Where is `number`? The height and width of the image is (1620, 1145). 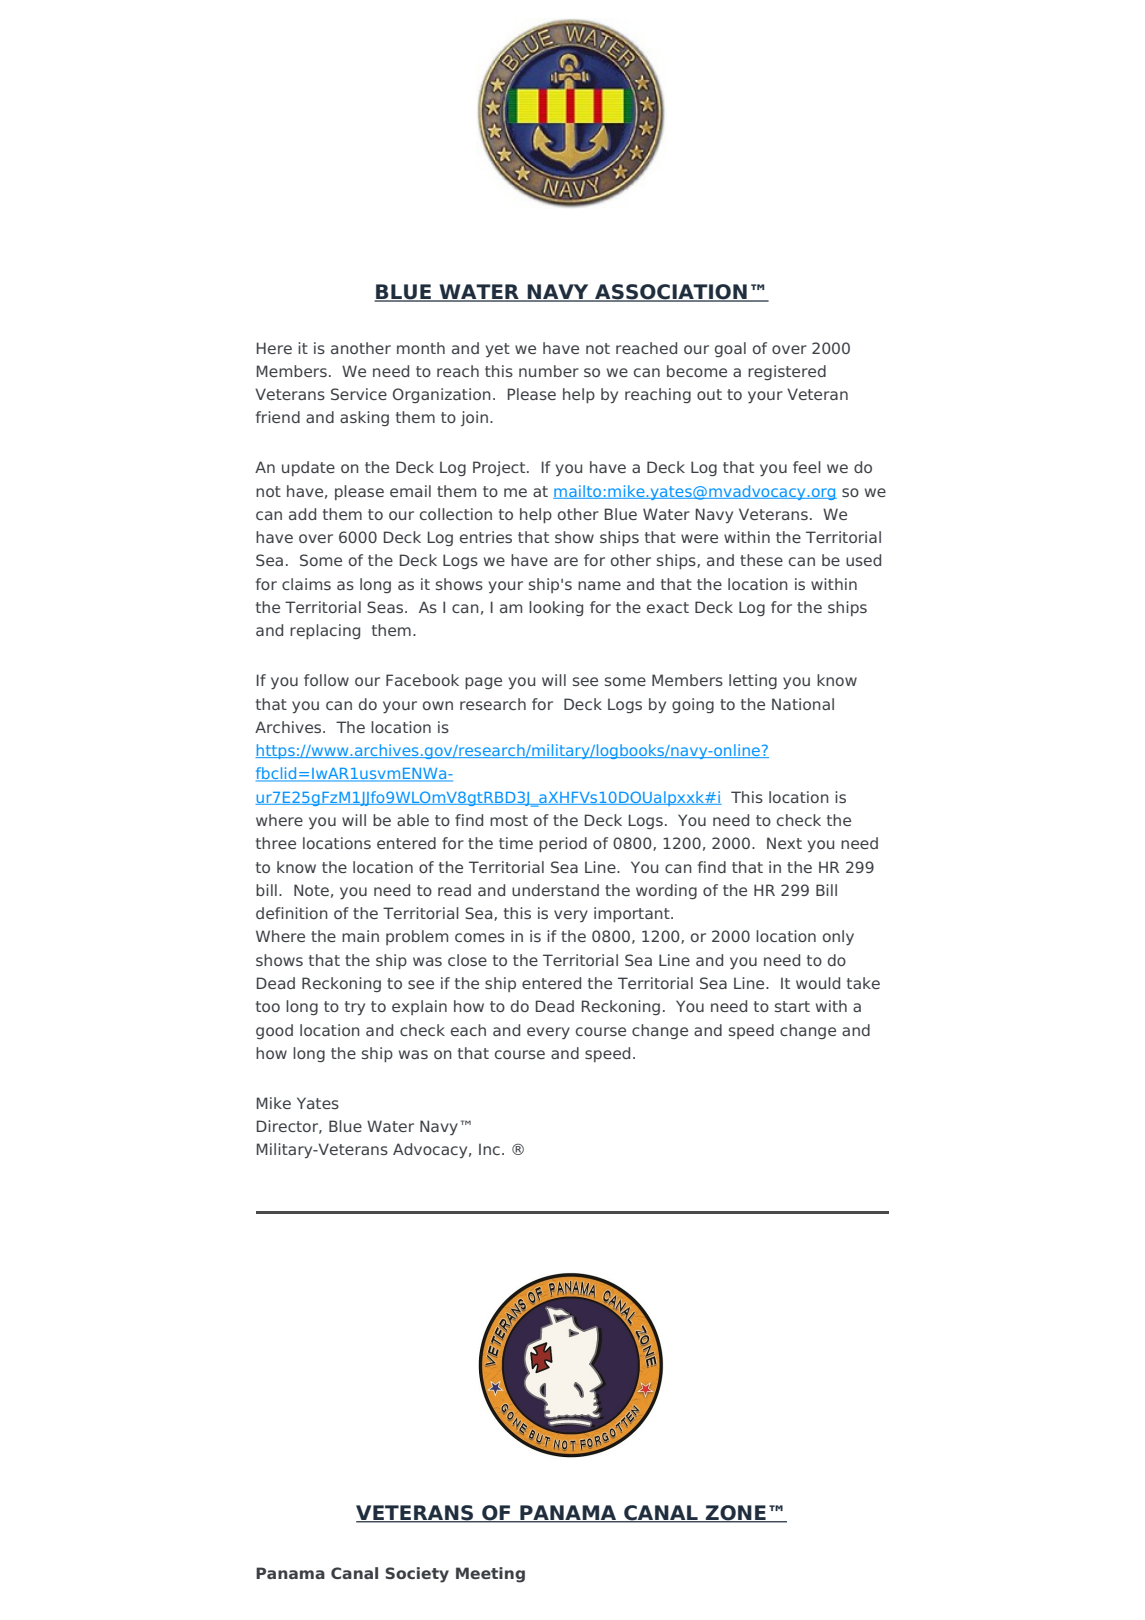 number is located at coordinates (549, 371).
